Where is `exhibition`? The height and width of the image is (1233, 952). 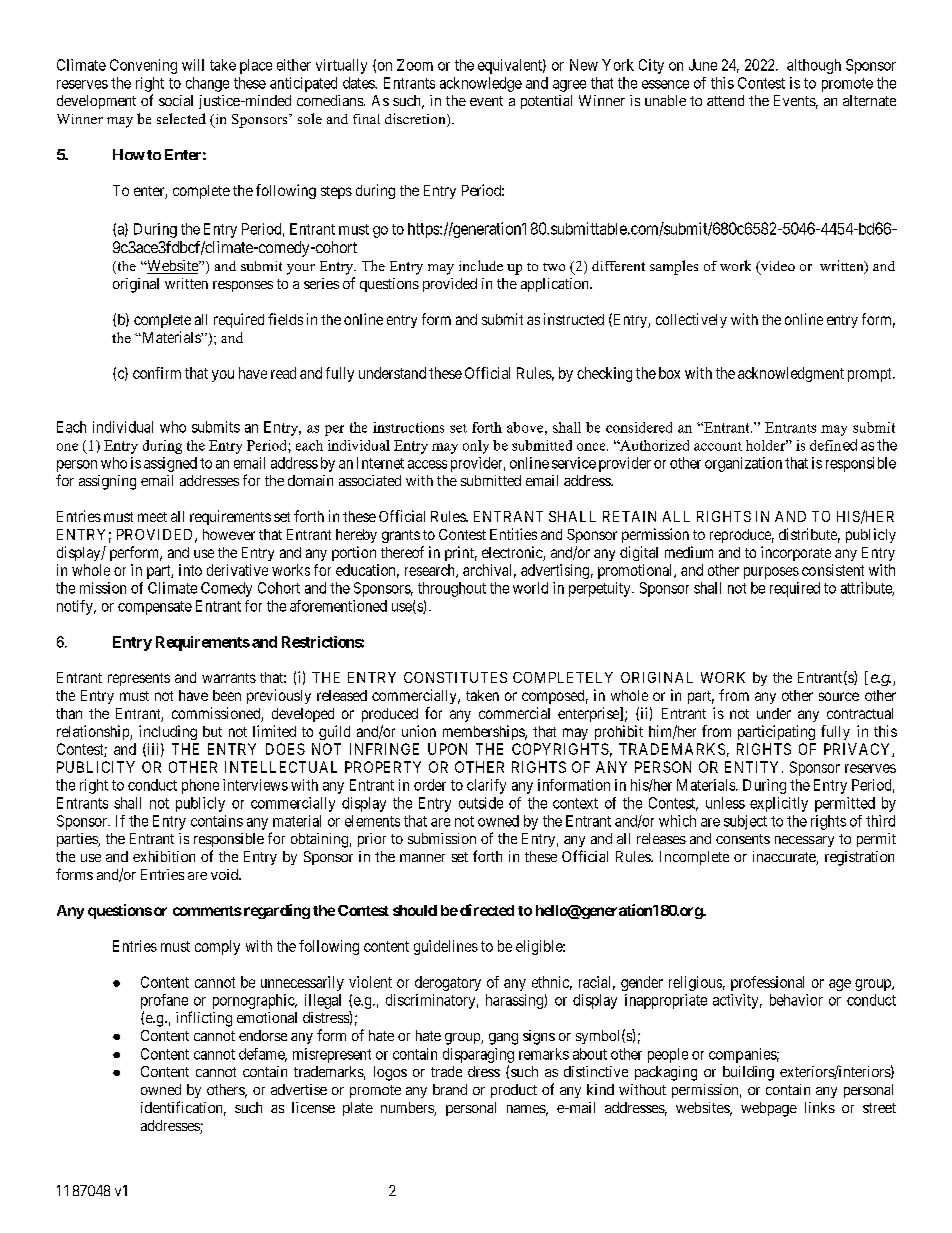 exhibition is located at coordinates (164, 856).
